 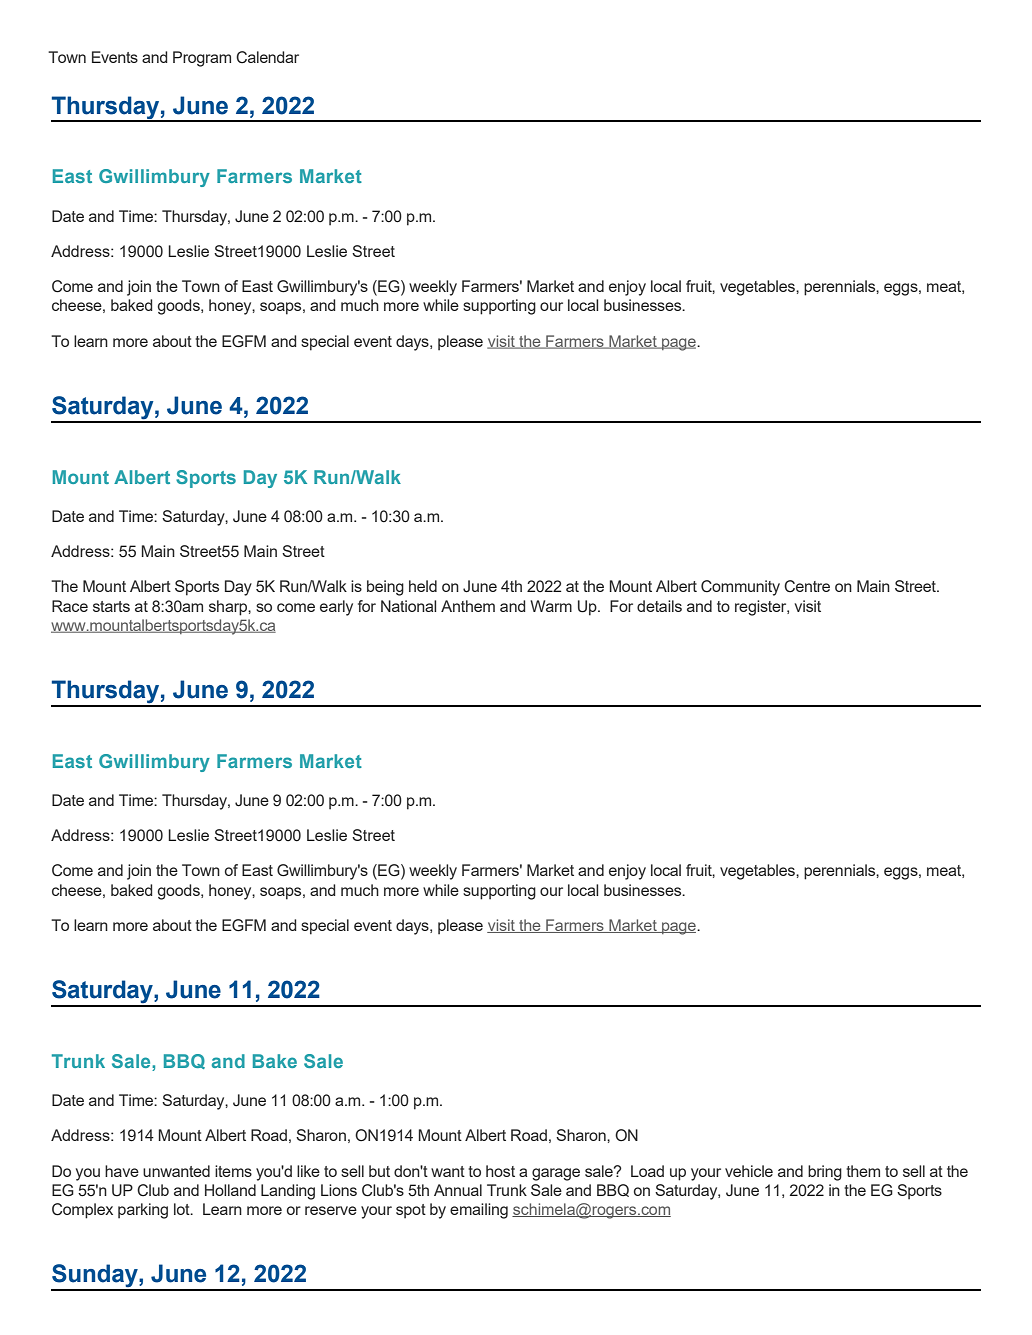 I want to click on starts, so click(x=111, y=606).
